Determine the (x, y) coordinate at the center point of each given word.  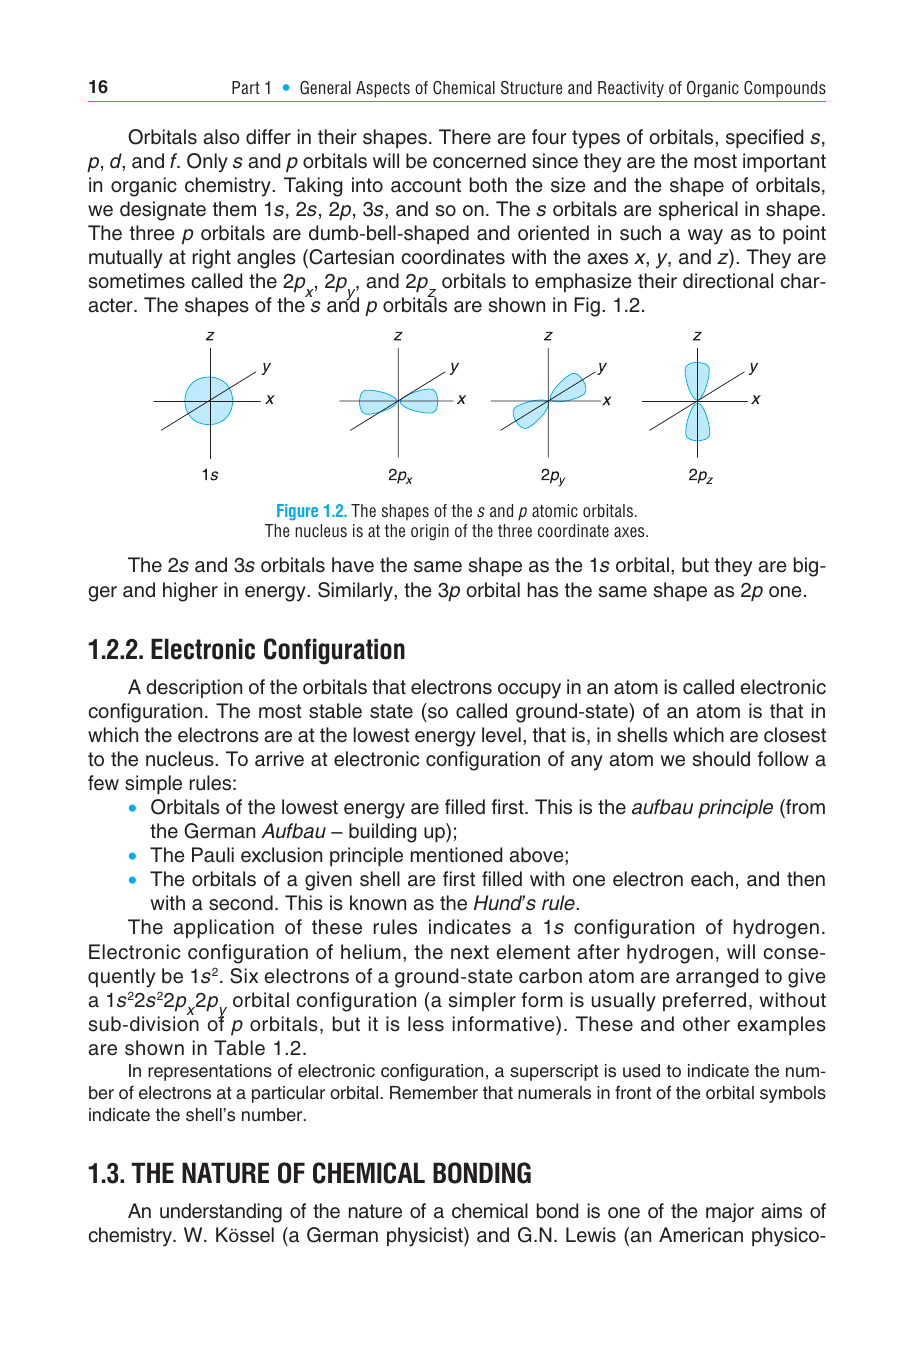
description (194, 688)
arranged (717, 978)
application (223, 928)
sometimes (136, 281)
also (221, 137)
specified (764, 138)
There (465, 137)
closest (795, 735)
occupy (529, 691)
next (470, 952)
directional (728, 281)
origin (430, 532)
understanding (221, 1213)
